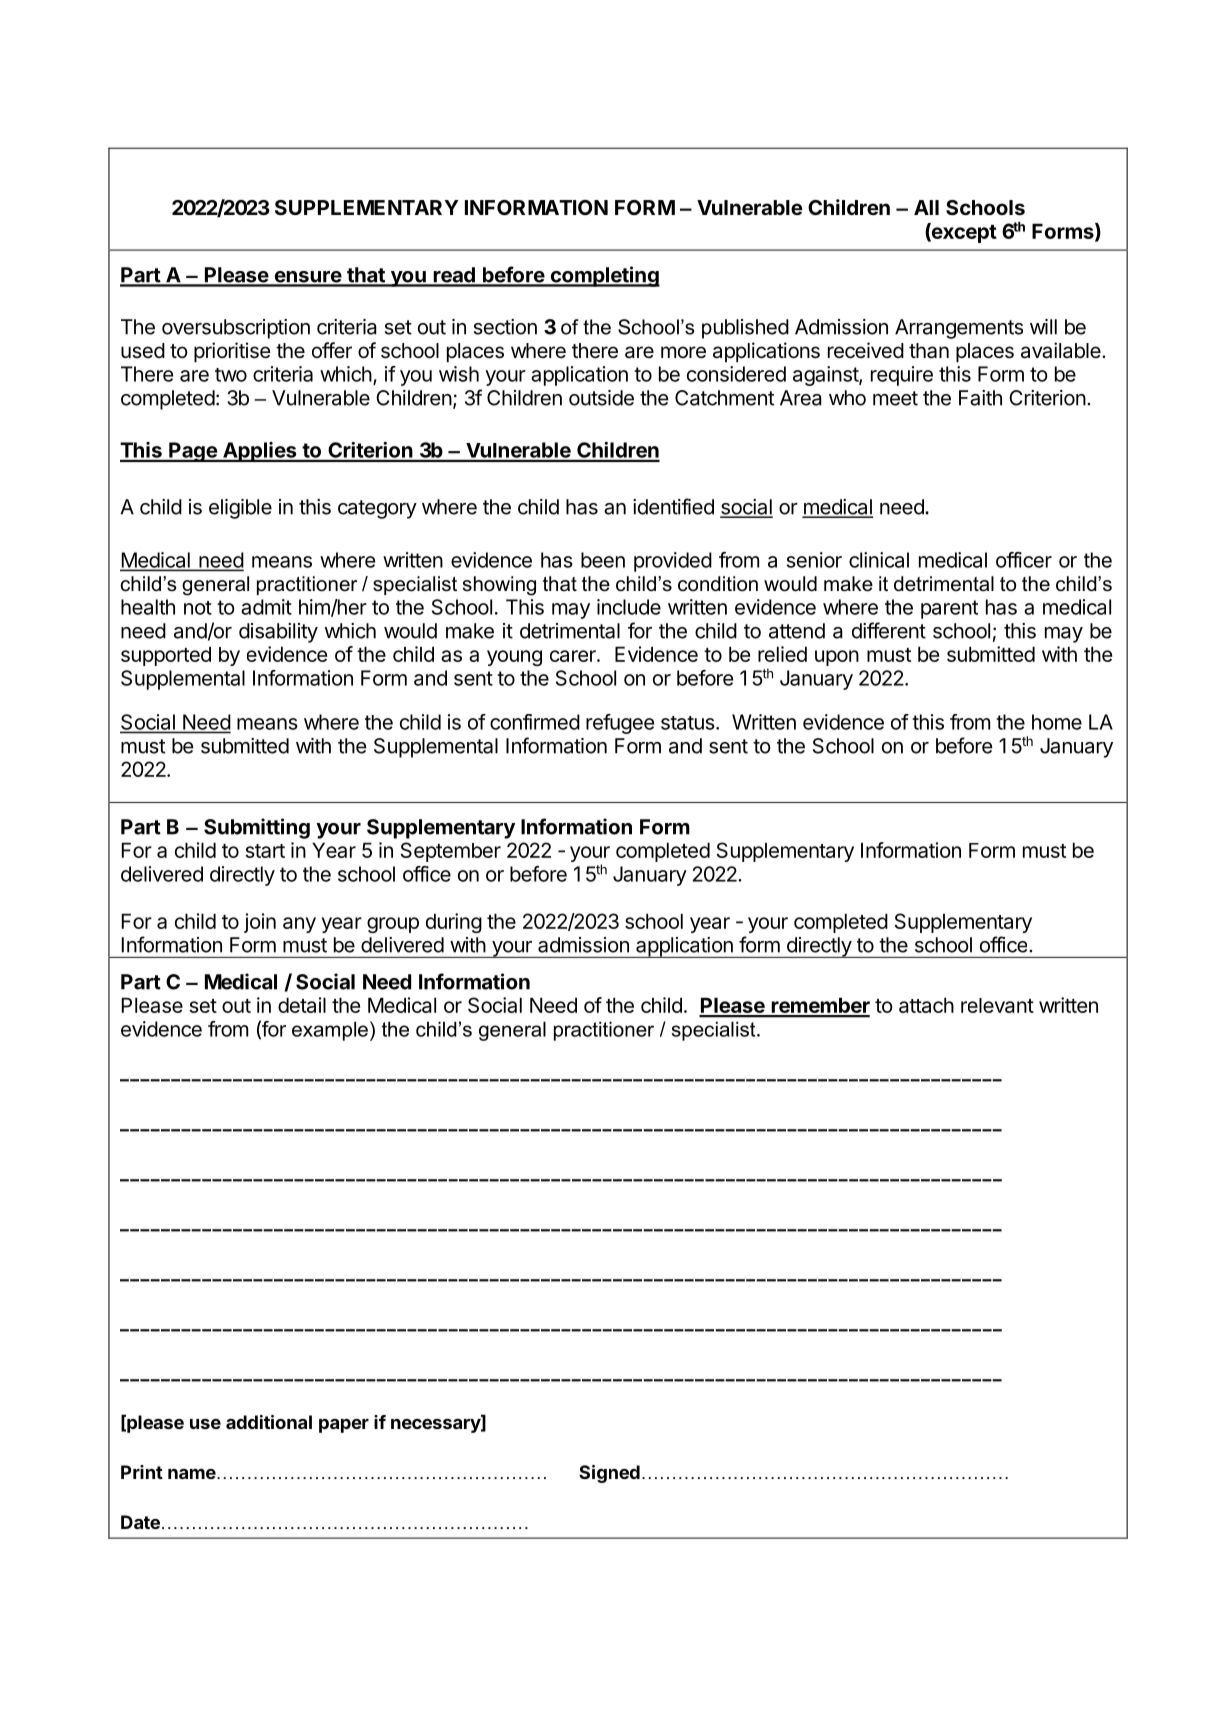 The image size is (1221, 1728). I want to click on attach, so click(926, 1005).
